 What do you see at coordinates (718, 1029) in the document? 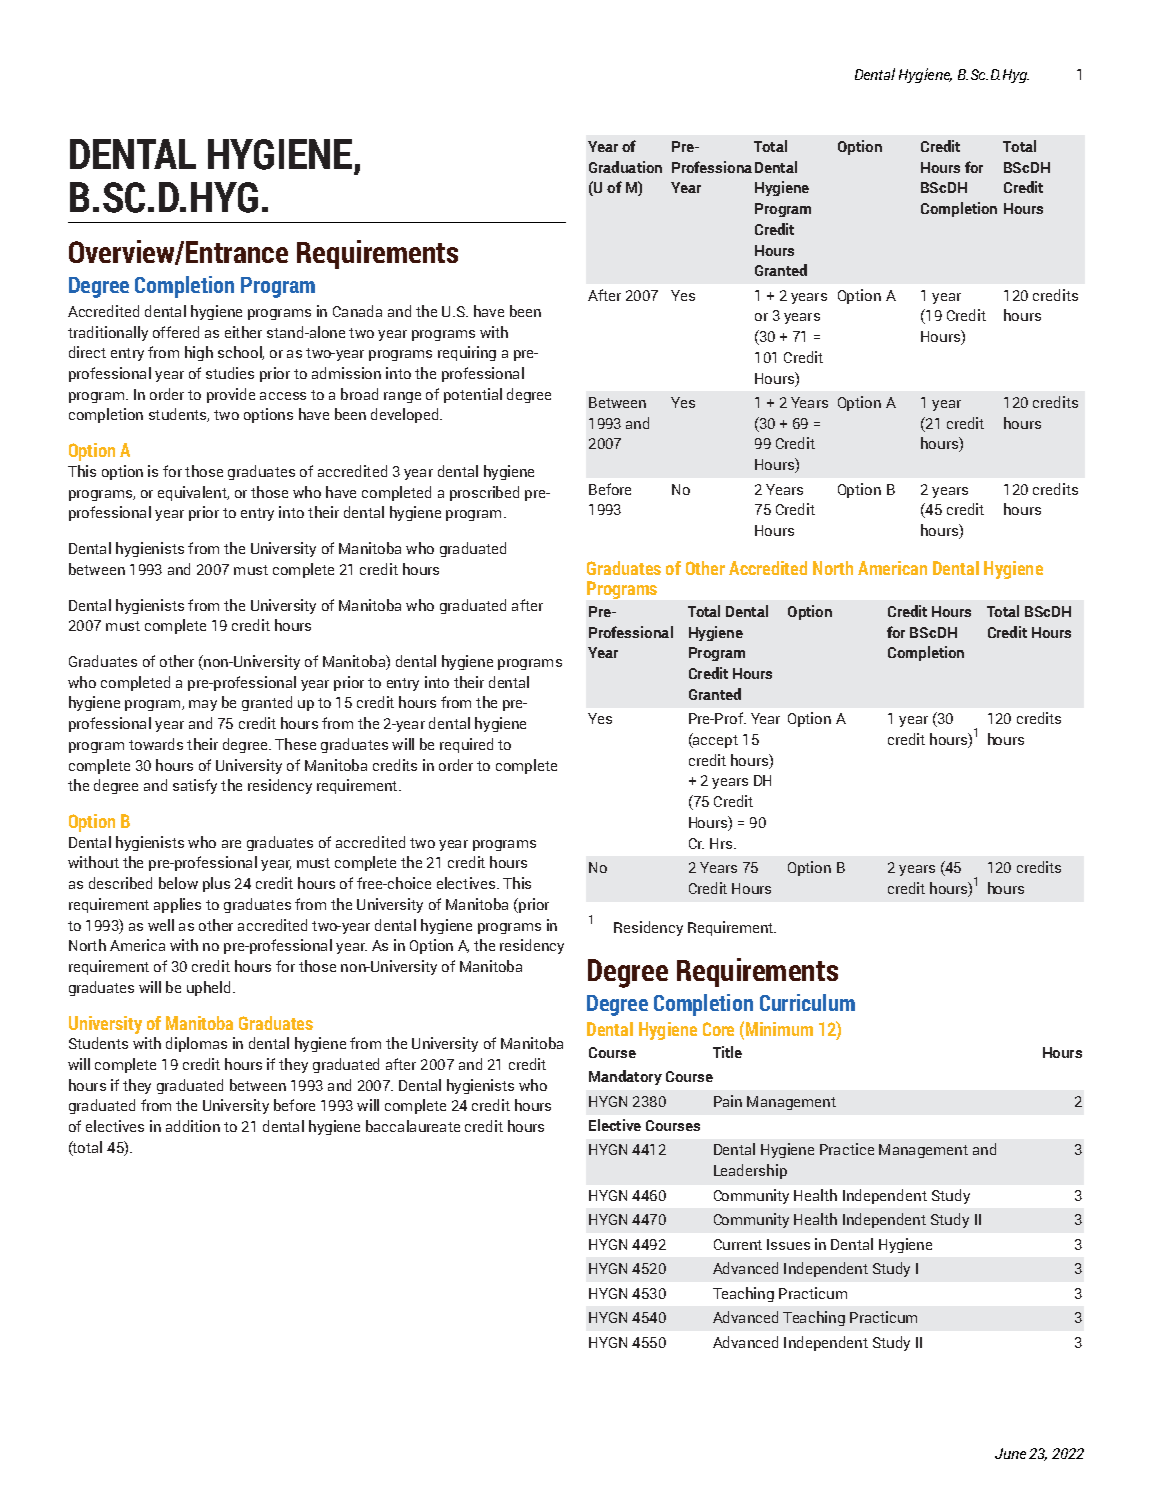
I see `Core` at bounding box center [718, 1029].
